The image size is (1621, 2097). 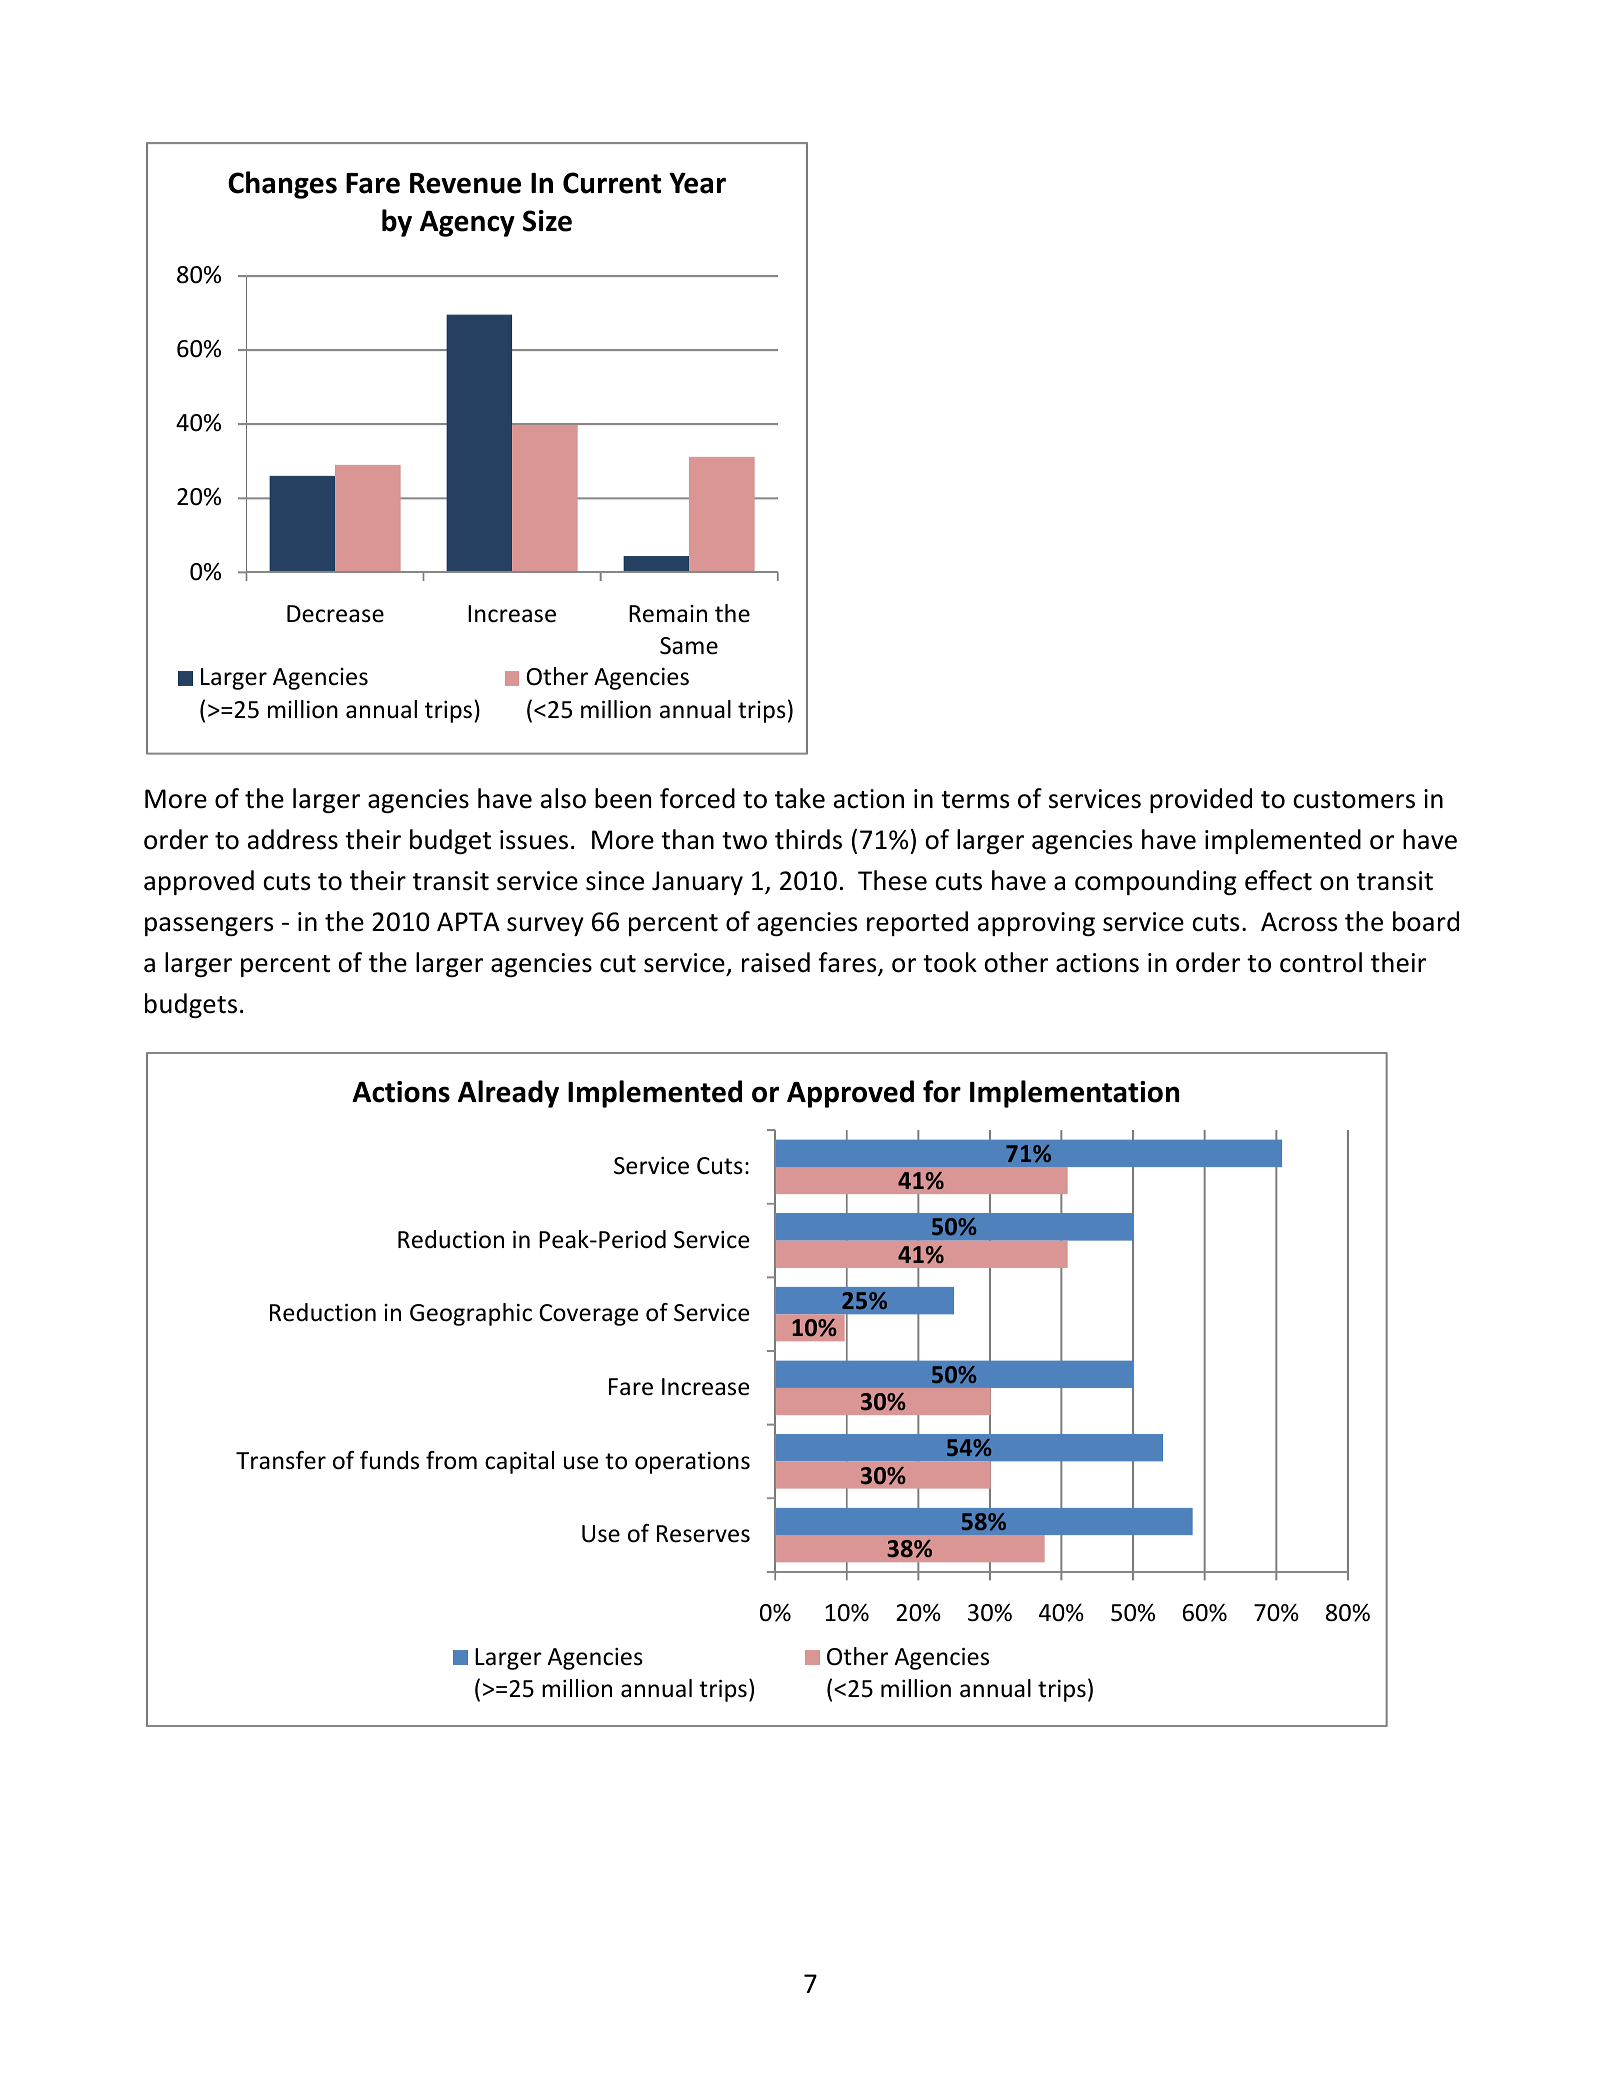 What do you see at coordinates (389, 1460) in the document?
I see `funds` at bounding box center [389, 1460].
